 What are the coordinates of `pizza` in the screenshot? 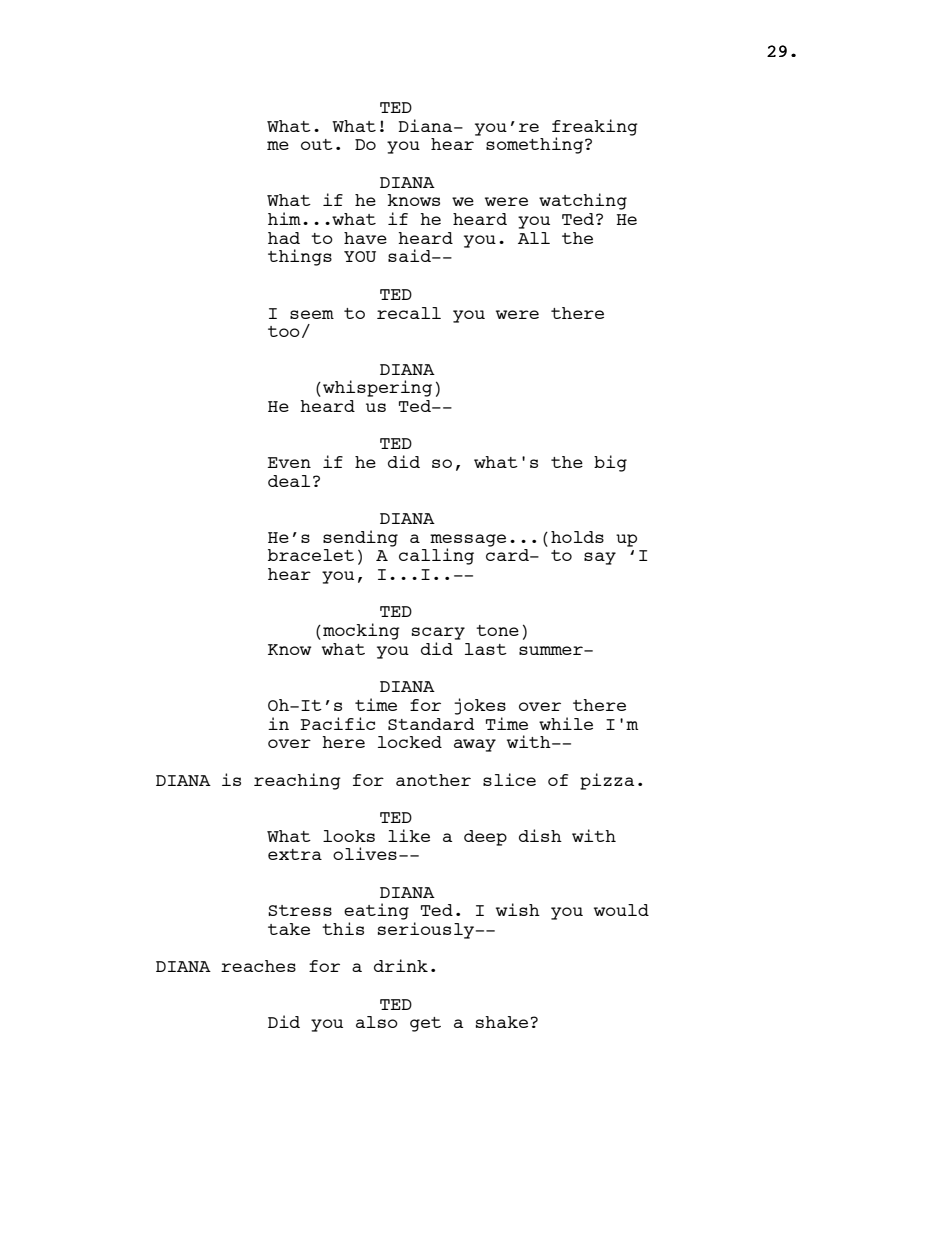 It's located at (607, 781).
